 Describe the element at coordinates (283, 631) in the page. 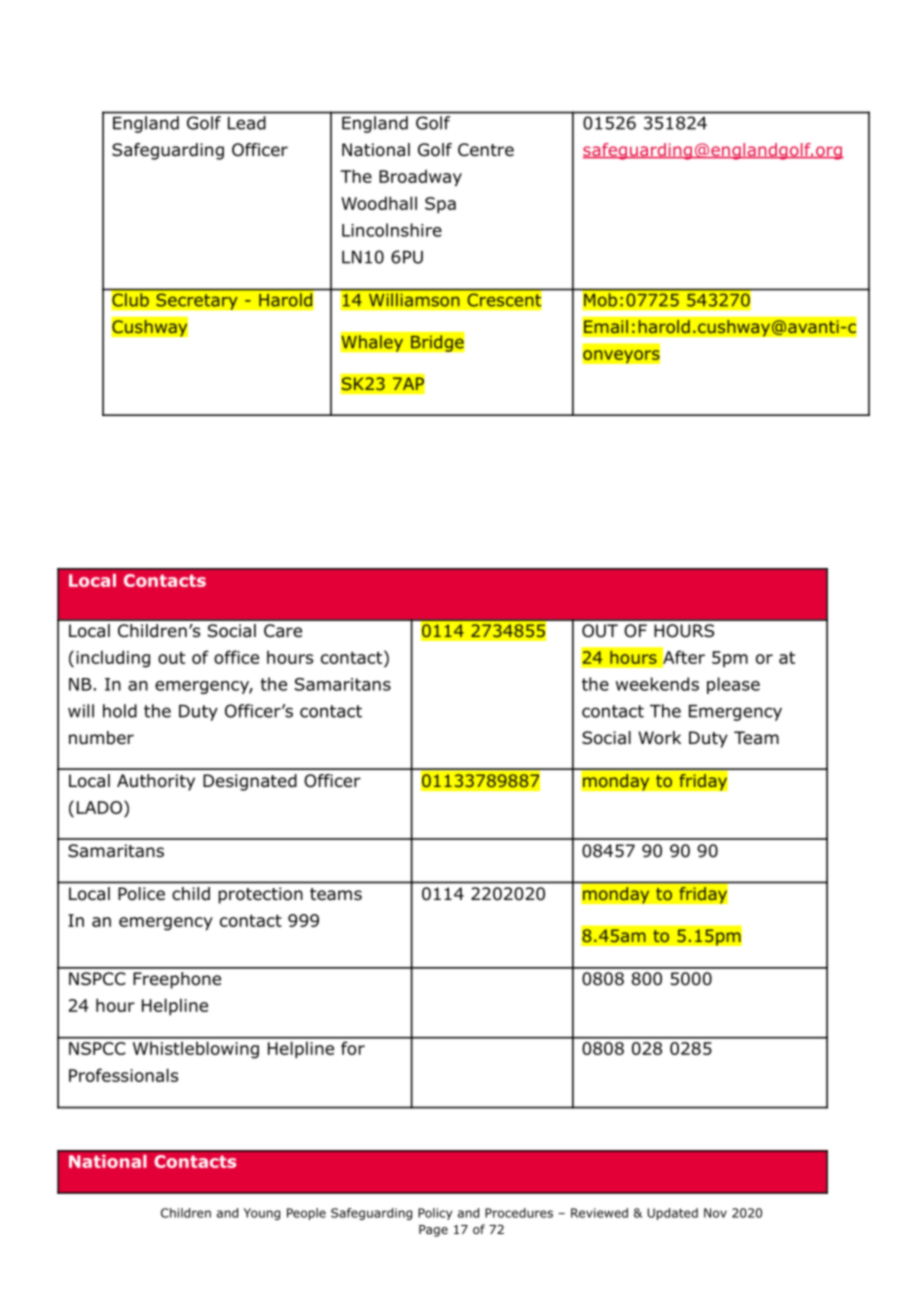

I see `Care` at that location.
